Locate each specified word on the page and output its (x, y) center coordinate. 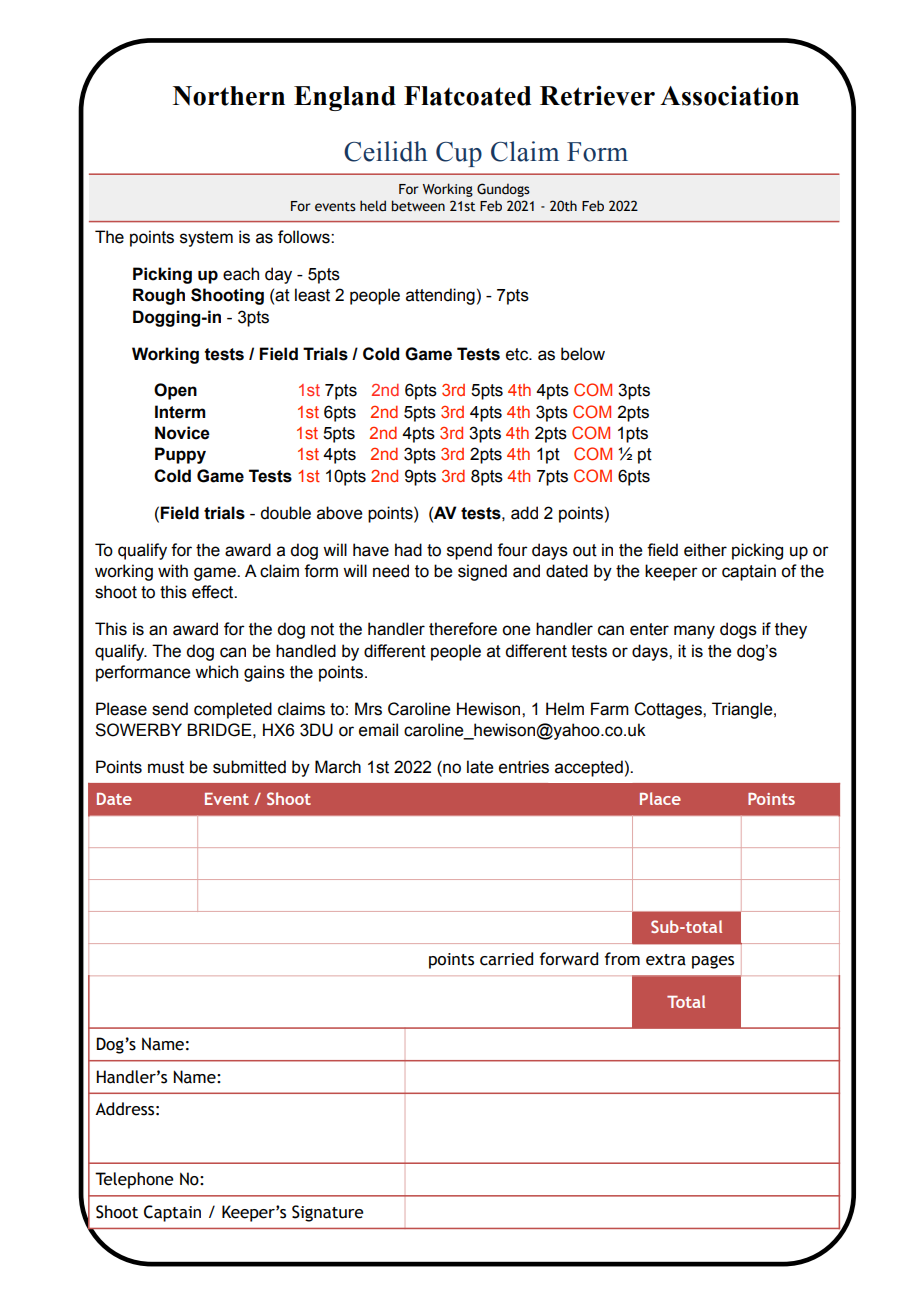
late (480, 767)
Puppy (180, 455)
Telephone (134, 1180)
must (166, 767)
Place (660, 798)
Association (729, 96)
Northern (229, 96)
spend (469, 551)
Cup (459, 154)
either (705, 550)
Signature (328, 1213)
